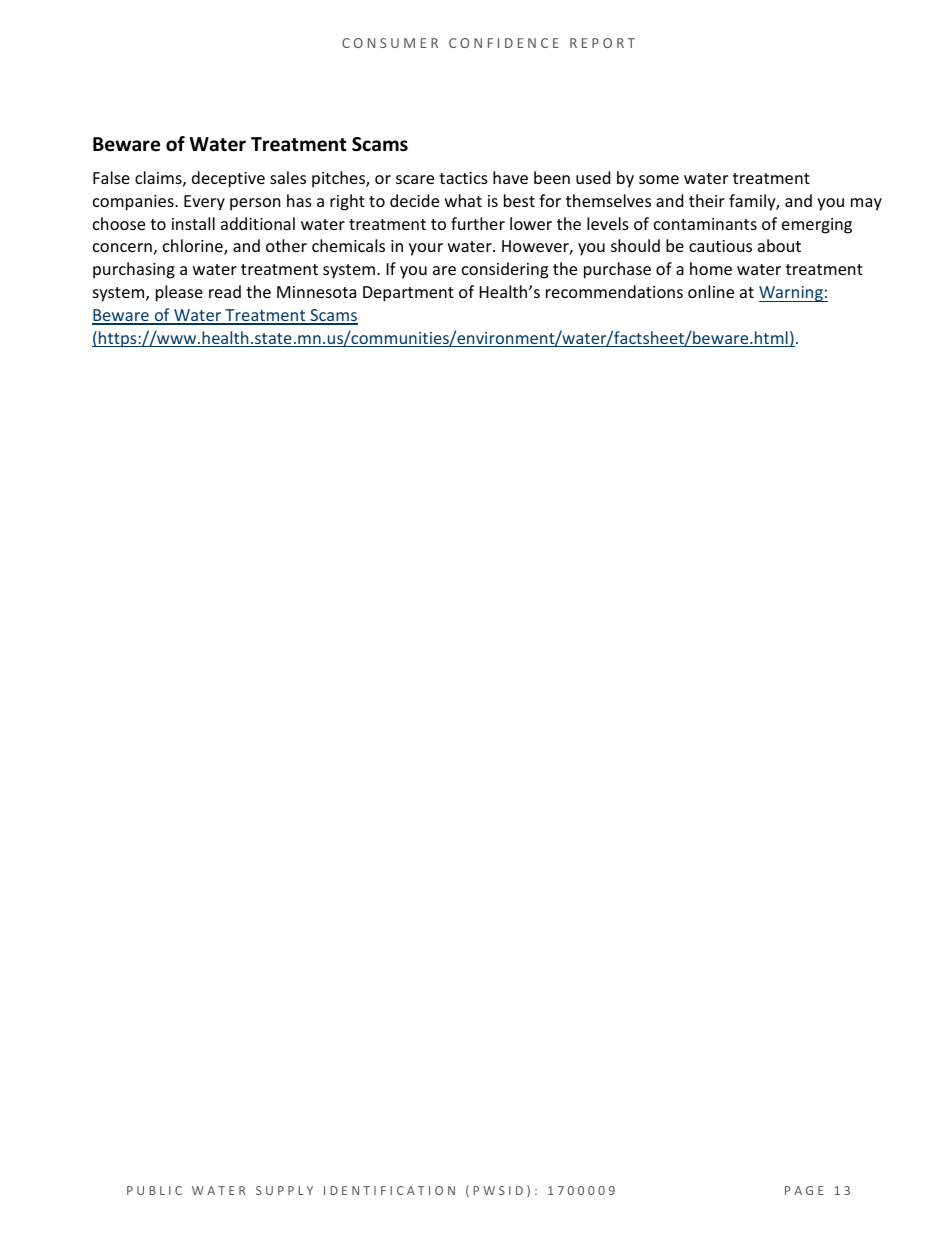  What do you see at coordinates (389, 1190) in the page?
I see `IDENTIFICATION` at bounding box center [389, 1190].
